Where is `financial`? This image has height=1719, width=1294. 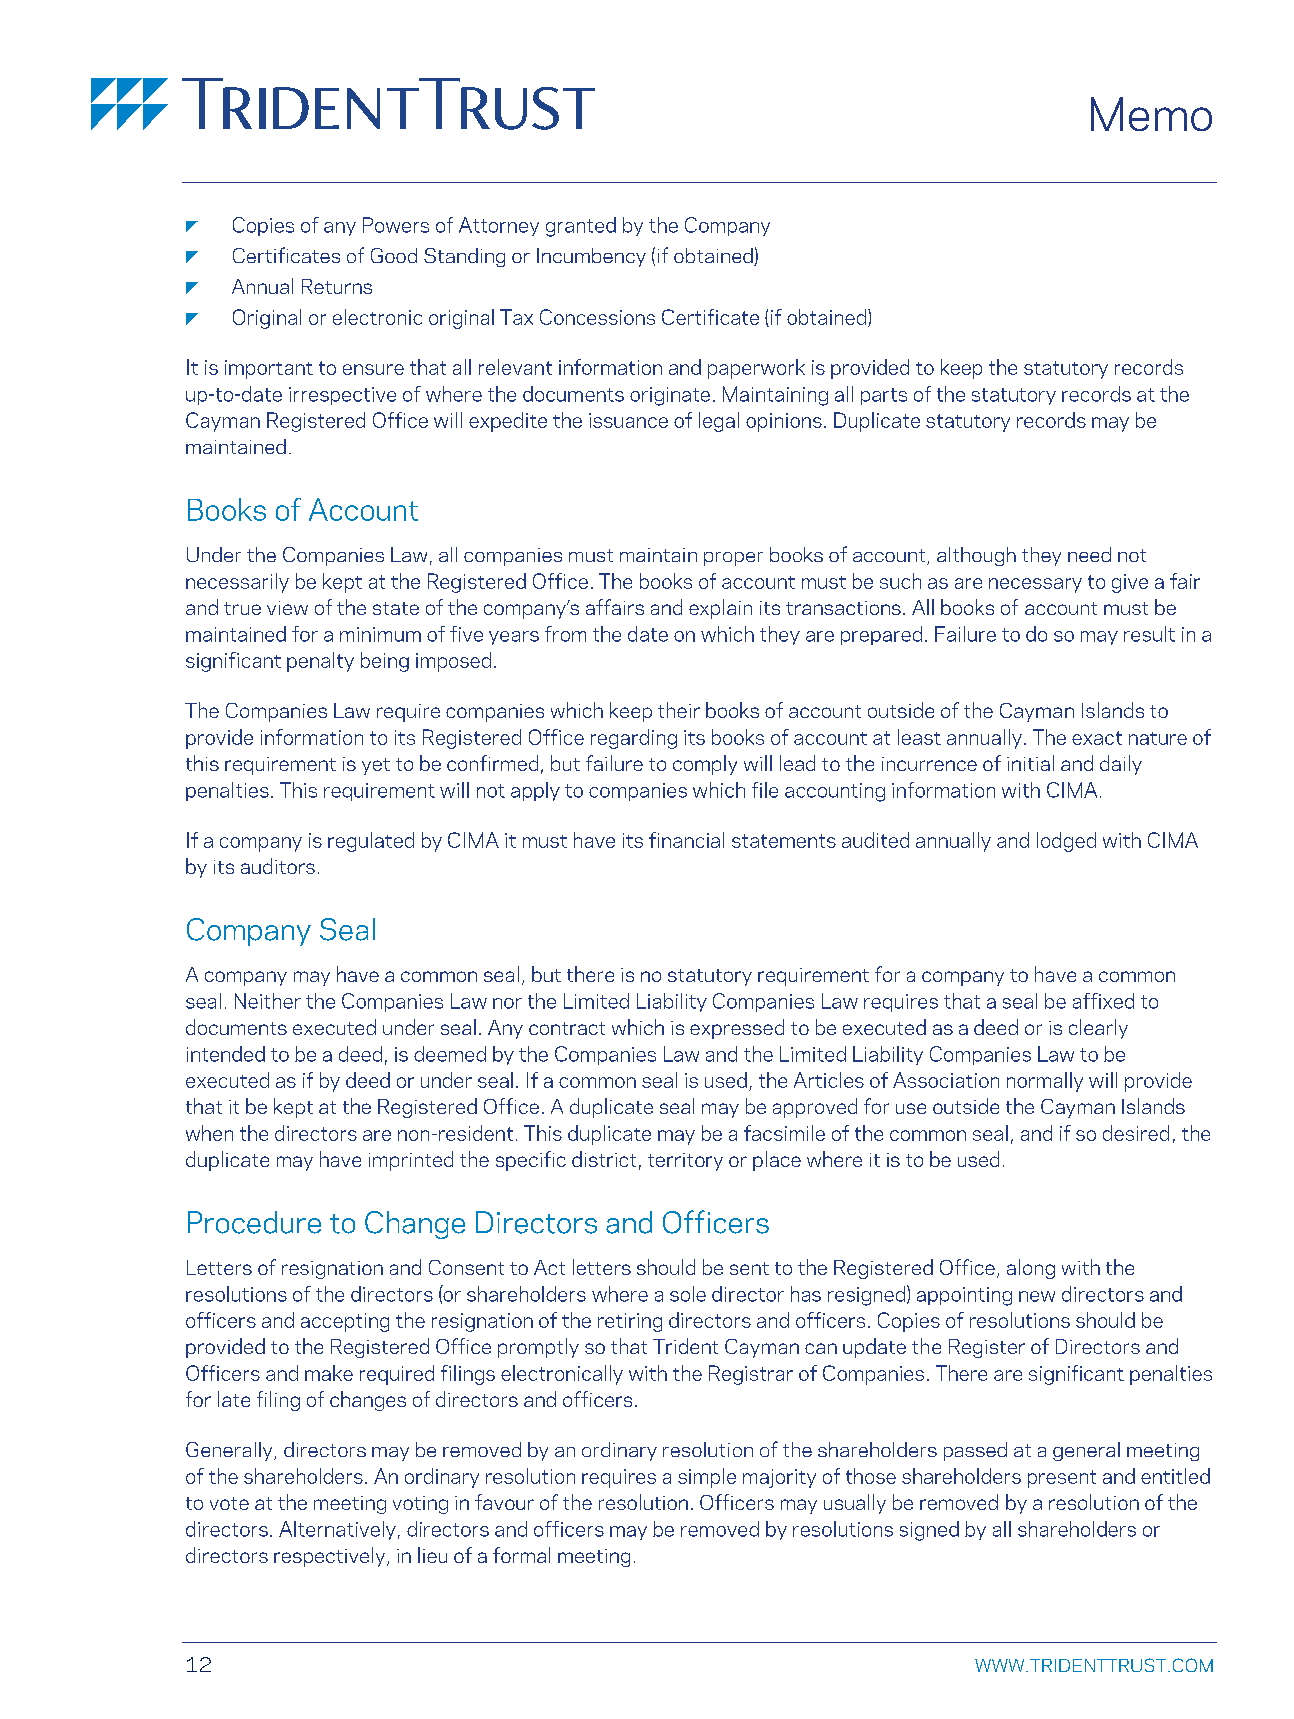 financial is located at coordinates (686, 840).
